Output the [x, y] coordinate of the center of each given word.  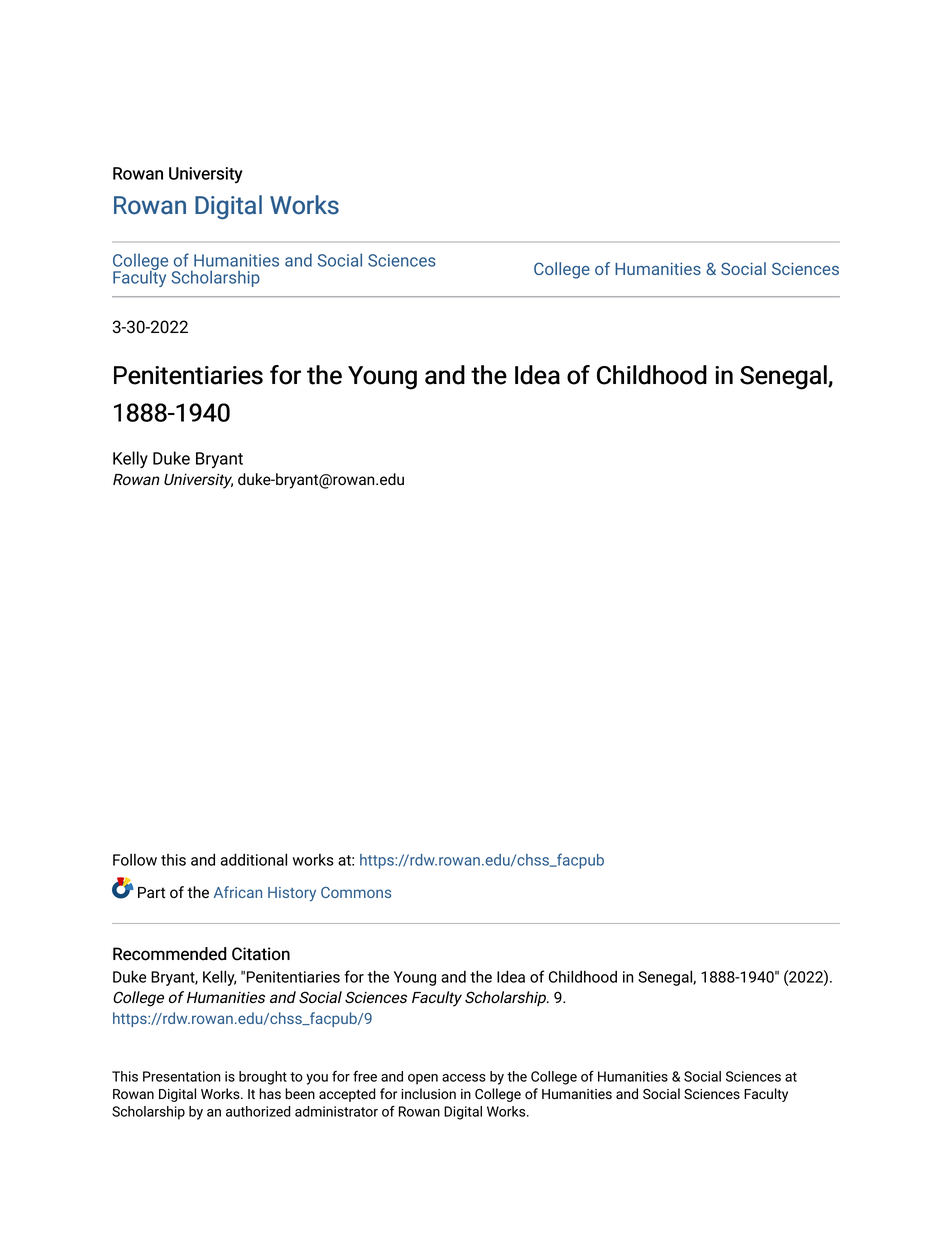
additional [254, 859]
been [300, 1093]
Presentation [182, 1076]
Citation [261, 954]
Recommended [170, 954]
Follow [135, 860]
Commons [356, 892]
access [464, 1078]
